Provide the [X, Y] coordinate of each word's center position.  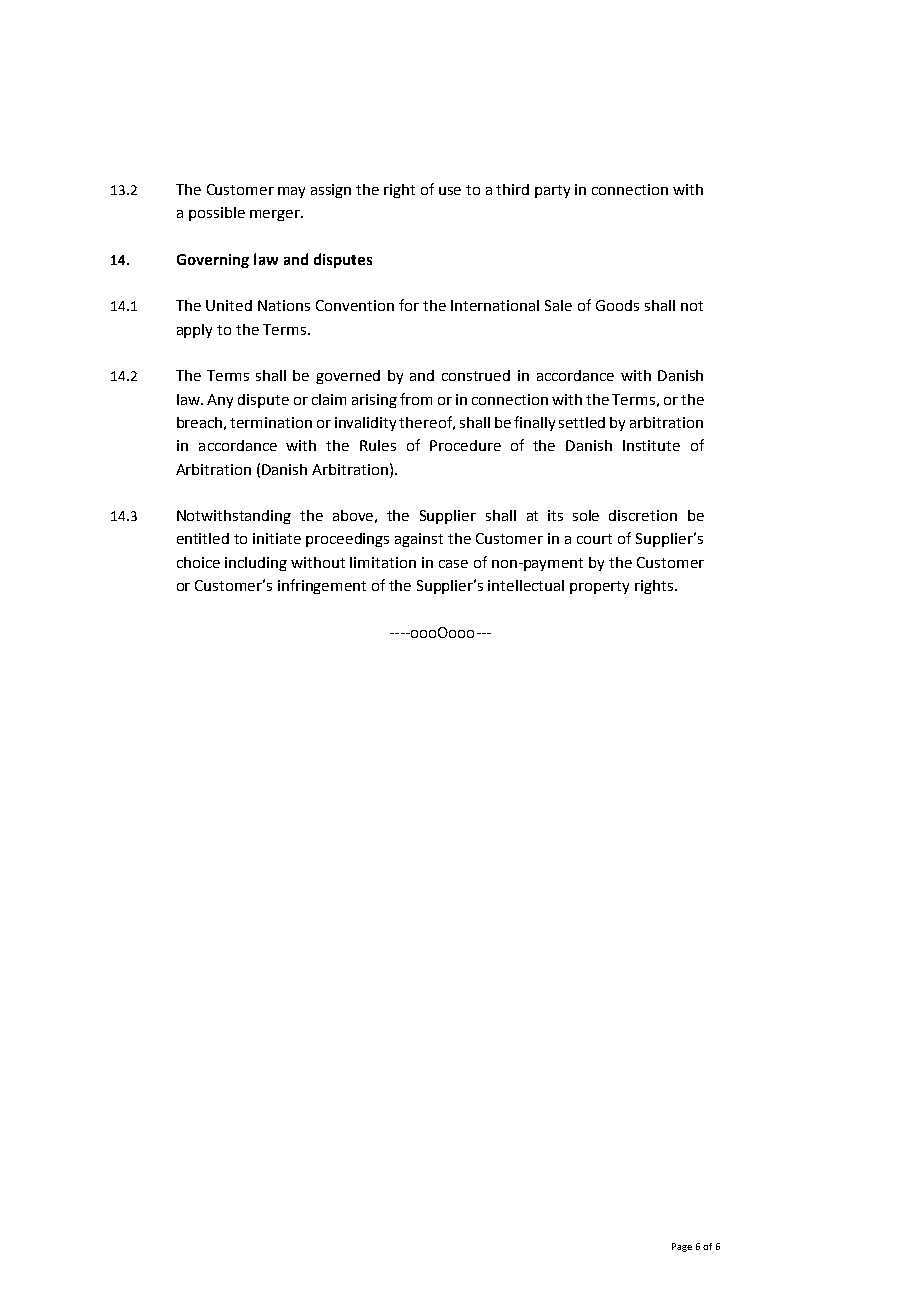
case [453, 564]
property [599, 587]
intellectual [526, 585]
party [552, 191]
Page [682, 1247]
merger [276, 215]
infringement [322, 586]
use [450, 191]
